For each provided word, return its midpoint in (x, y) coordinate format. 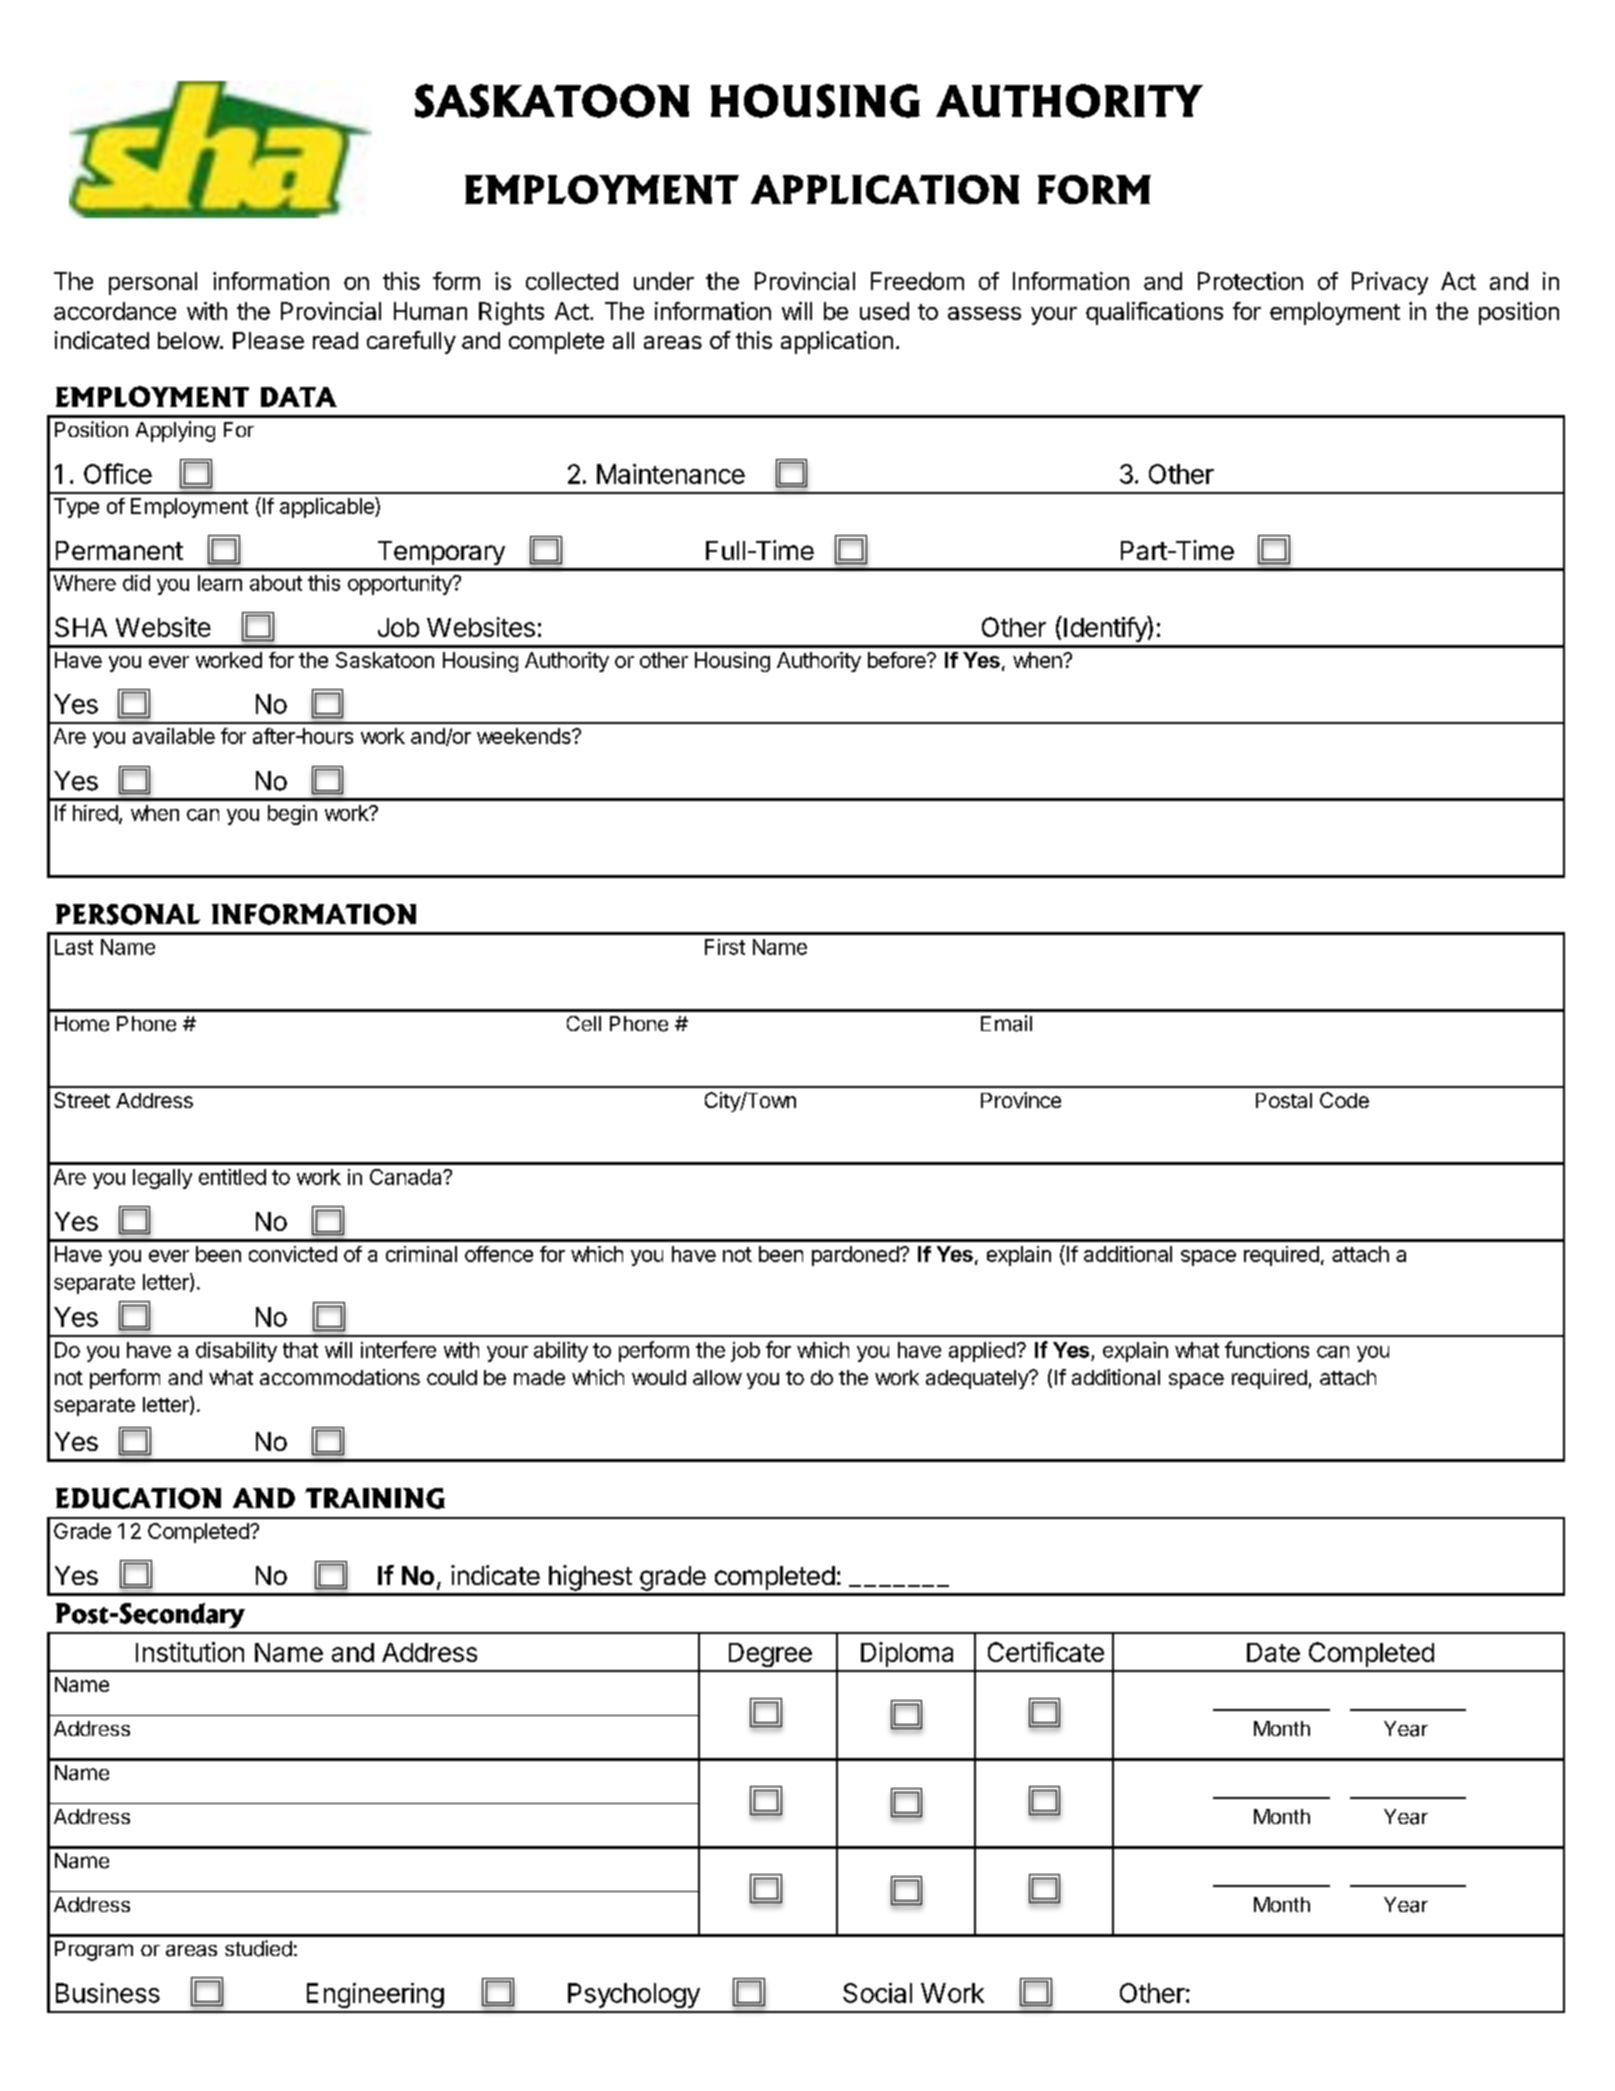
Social (877, 1993)
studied (258, 1948)
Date (1273, 1652)
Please (268, 340)
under (664, 281)
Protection (1250, 281)
